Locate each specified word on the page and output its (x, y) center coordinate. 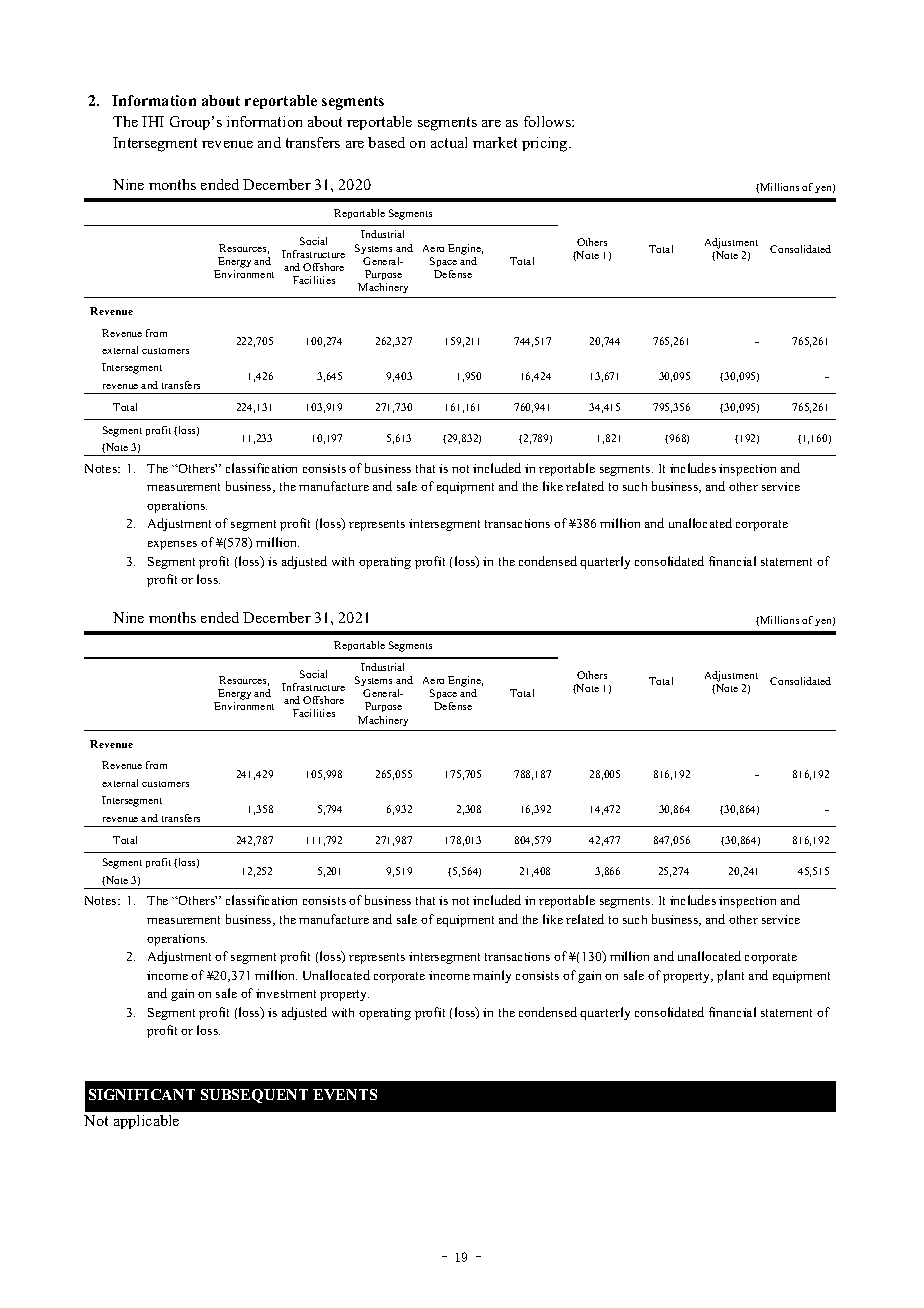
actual (449, 142)
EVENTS (345, 1094)
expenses (172, 545)
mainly (492, 976)
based (386, 142)
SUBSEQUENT (254, 1096)
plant (730, 976)
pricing (546, 144)
